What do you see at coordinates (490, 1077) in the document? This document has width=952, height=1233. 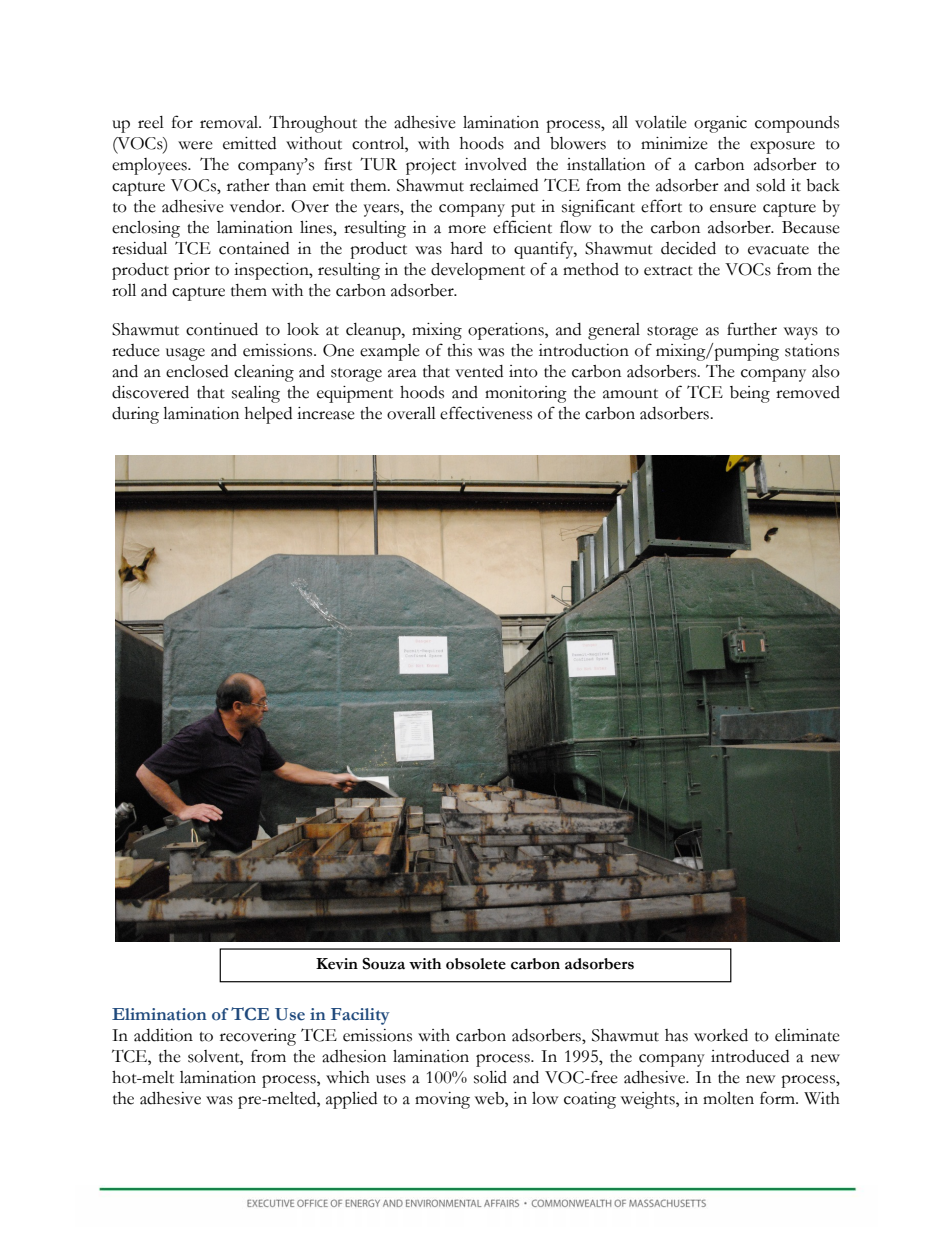 I see `solid` at bounding box center [490, 1077].
